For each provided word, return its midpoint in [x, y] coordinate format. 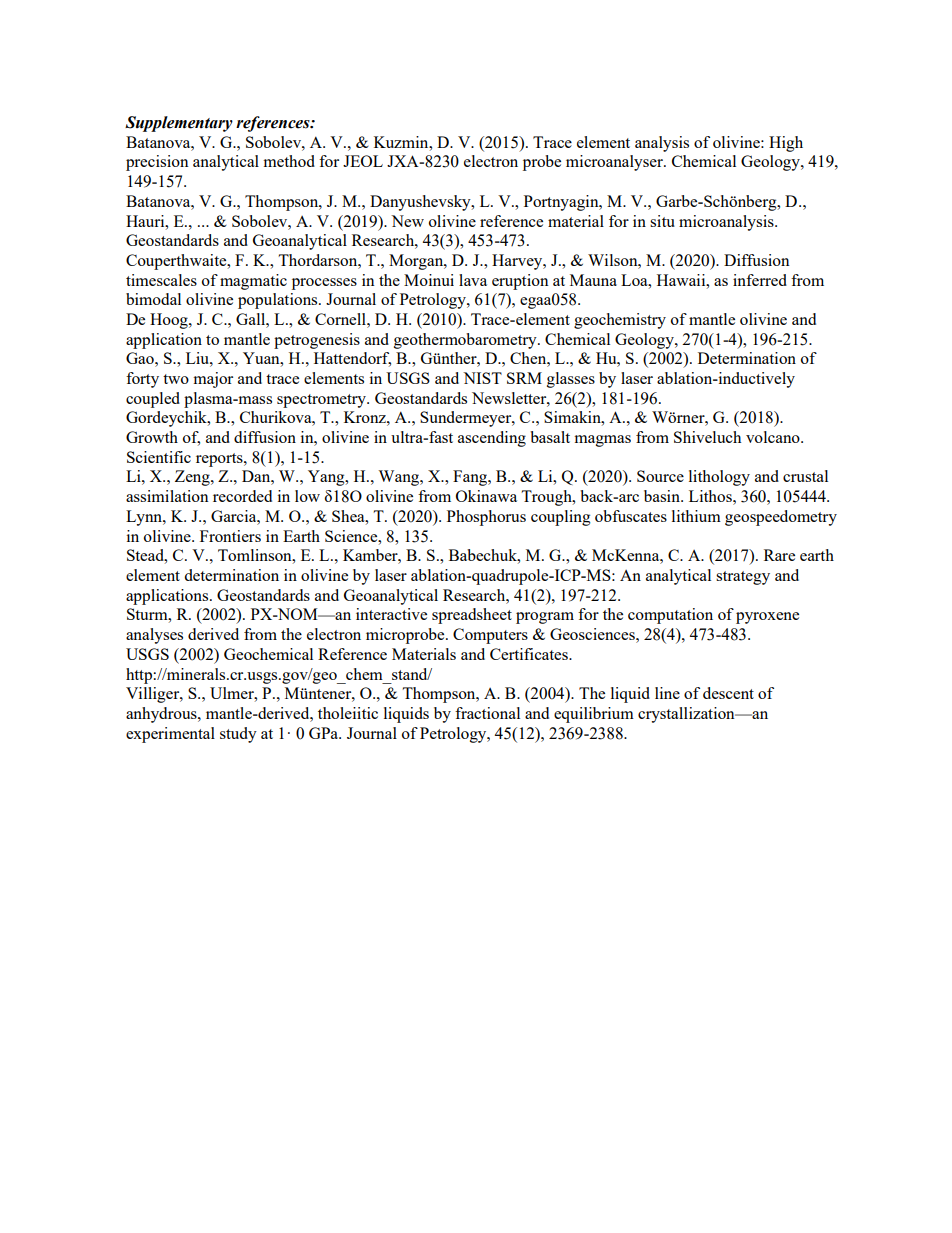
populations [279, 301]
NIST [482, 378]
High [786, 144]
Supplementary [179, 124]
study [238, 735]
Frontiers [230, 536]
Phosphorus [486, 518]
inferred [760, 280]
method [289, 161]
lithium [696, 516]
